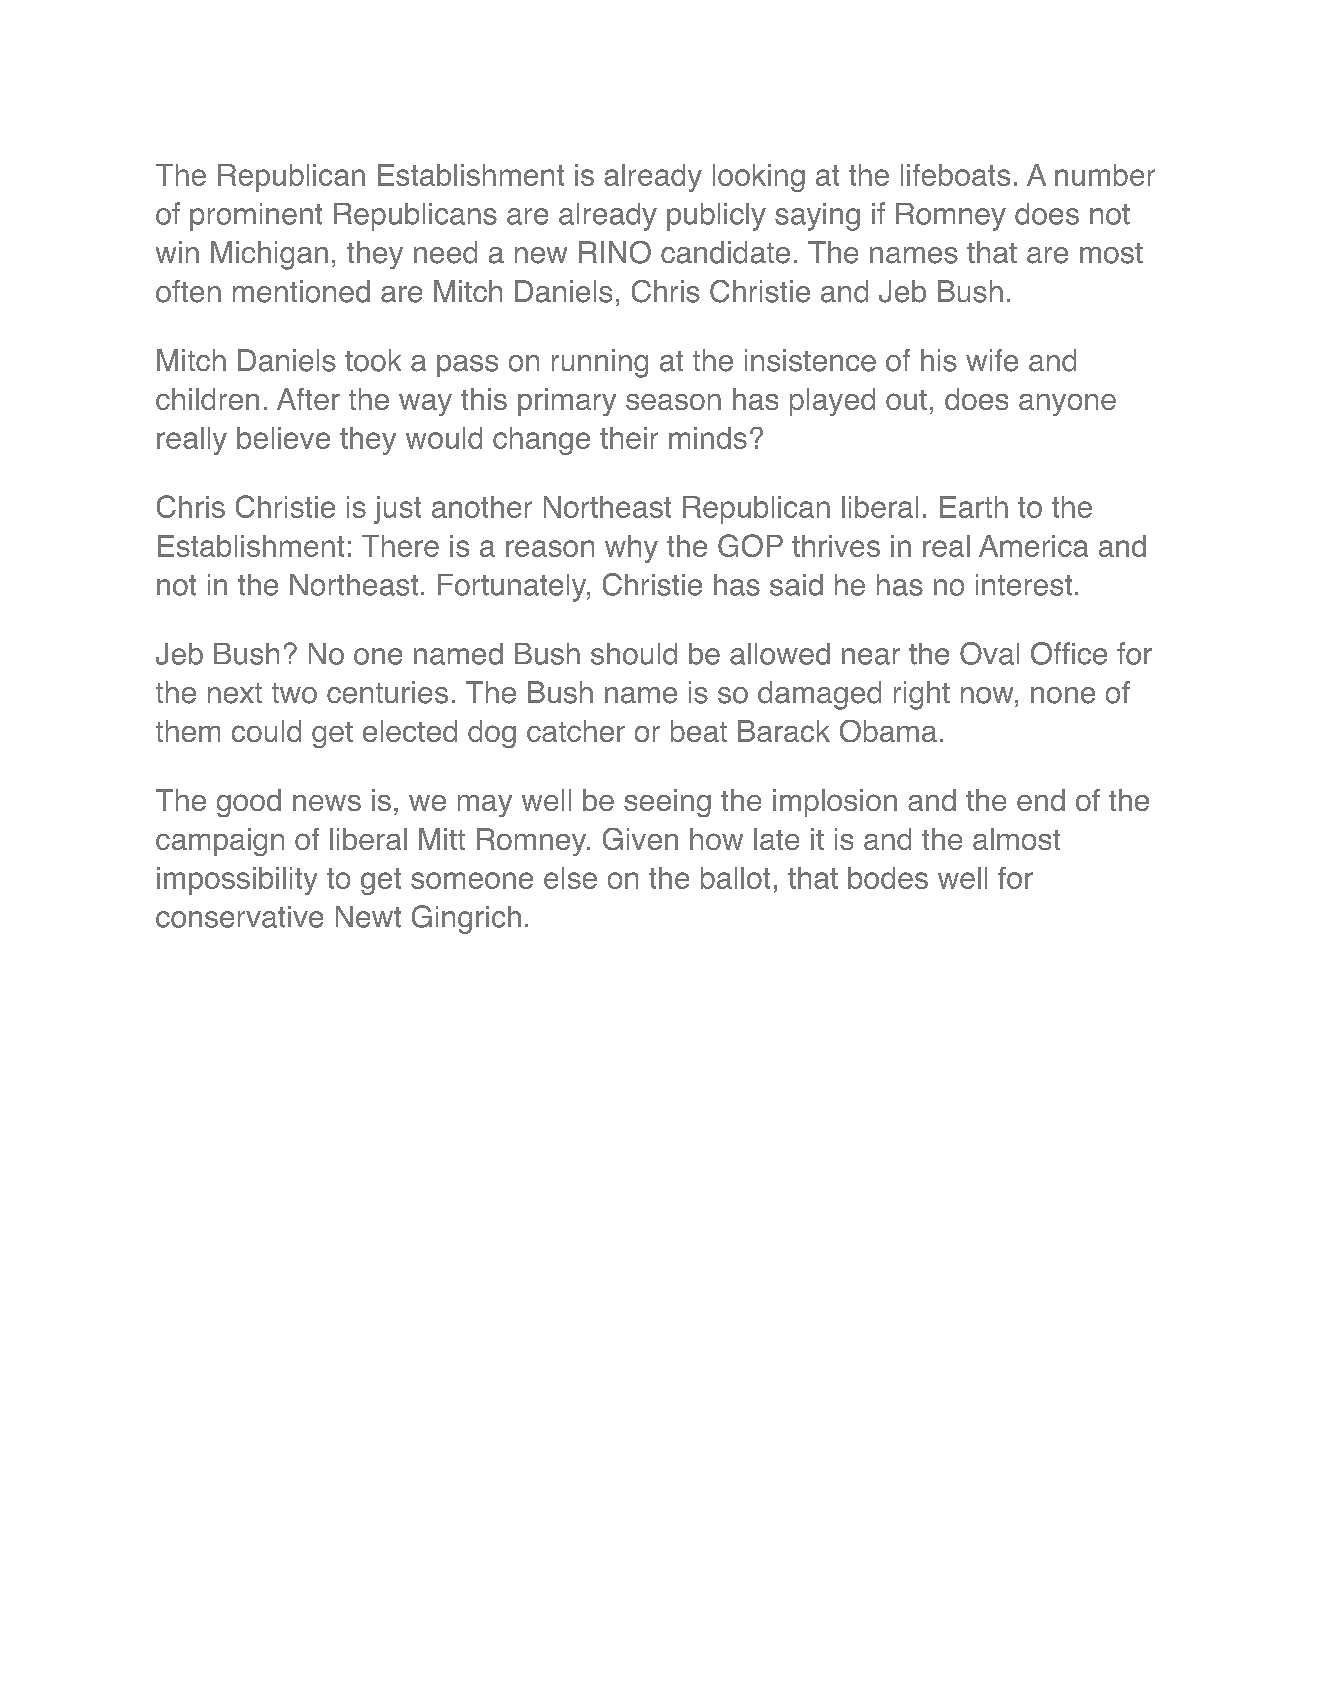 The height and width of the screenshot is (1708, 1320). I want to click on should, so click(634, 654).
